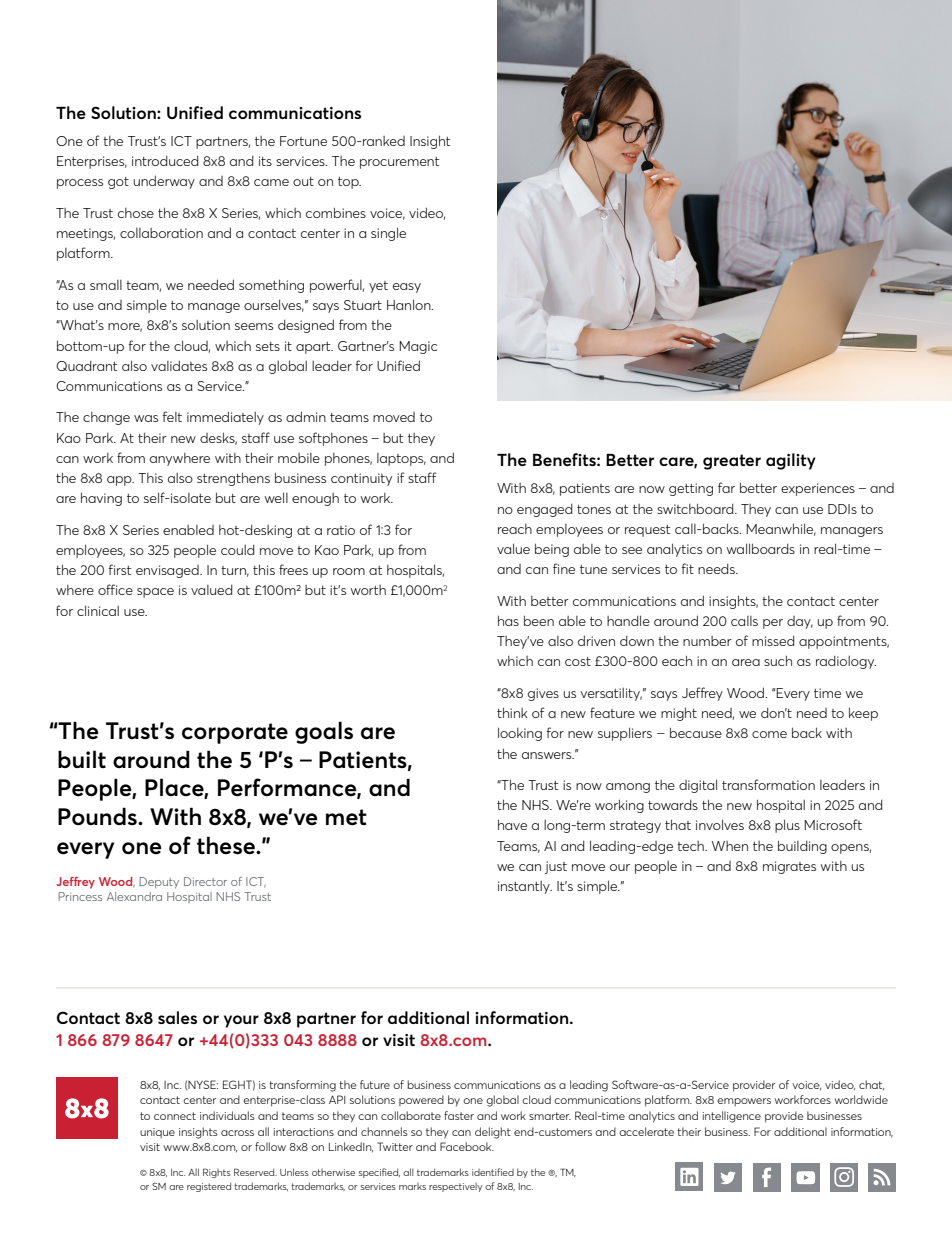 This page has width=952, height=1233. I want to click on think, so click(512, 712).
